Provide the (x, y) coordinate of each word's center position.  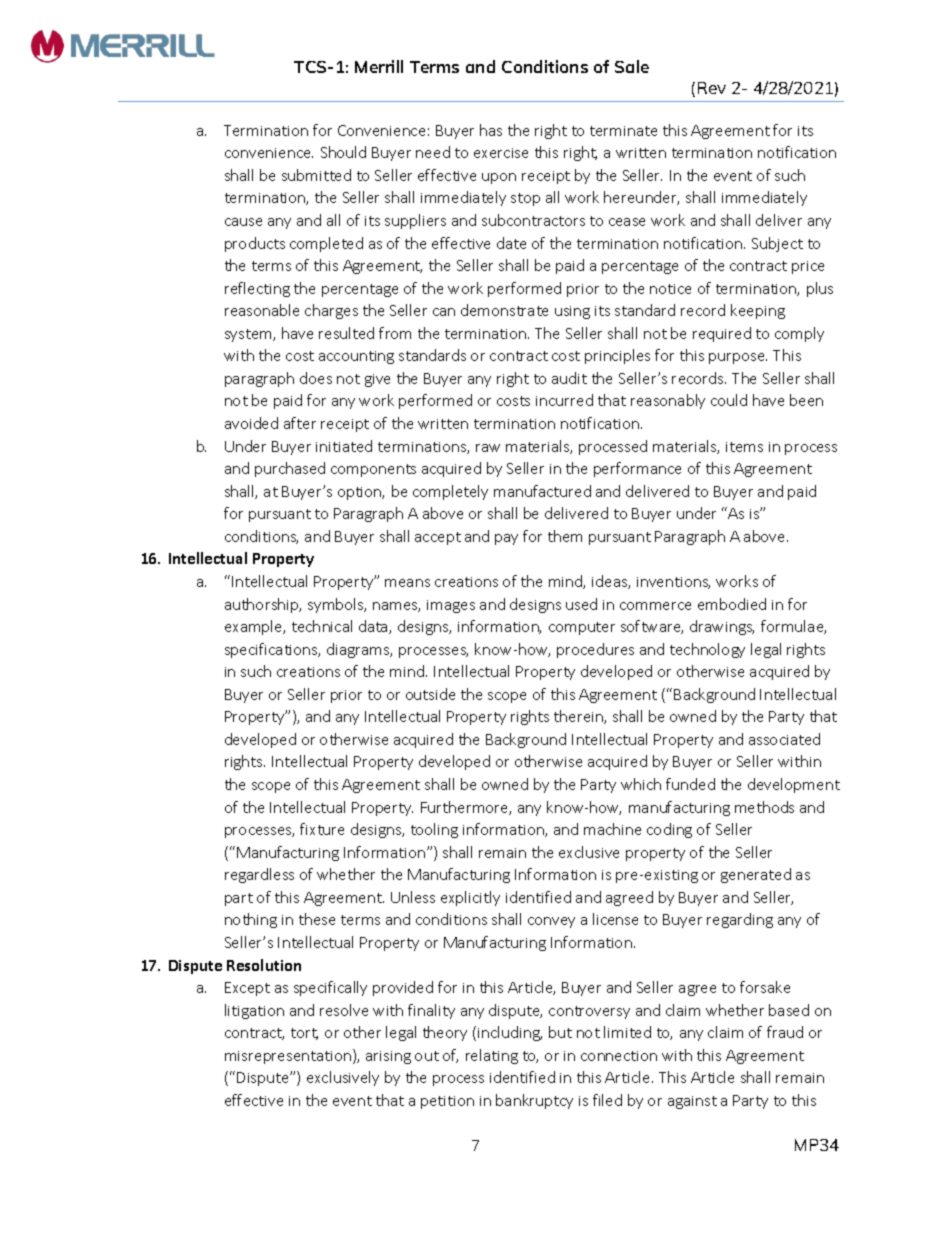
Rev (712, 88)
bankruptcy (534, 1101)
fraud (785, 1032)
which (641, 784)
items (744, 447)
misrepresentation (288, 1057)
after (300, 423)
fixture (322, 829)
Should (343, 152)
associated (784, 739)
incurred (564, 400)
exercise (501, 153)
